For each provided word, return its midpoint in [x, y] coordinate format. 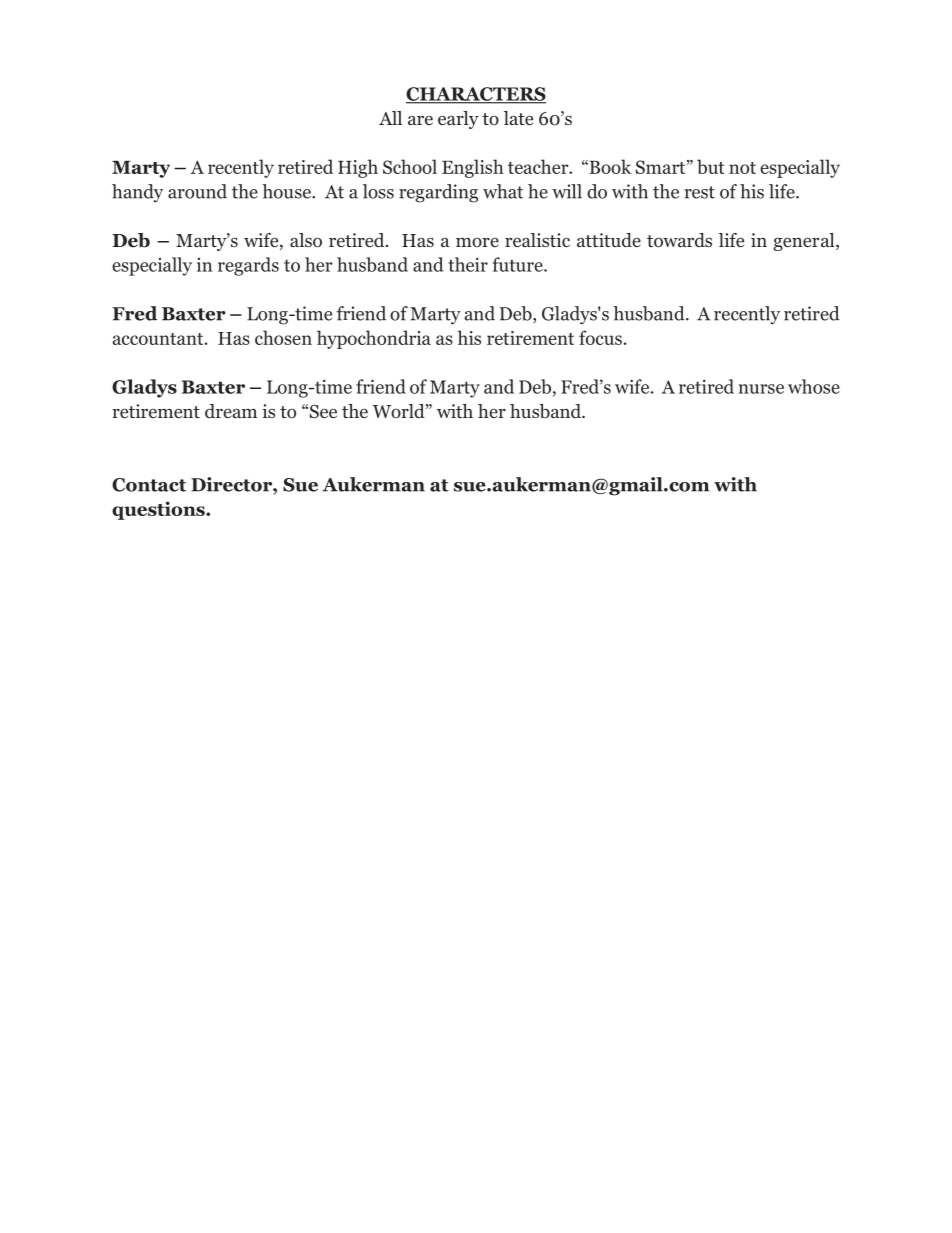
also [306, 240]
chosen [283, 337]
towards [679, 240]
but [710, 166]
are [420, 120]
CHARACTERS [476, 95]
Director [232, 484]
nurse [761, 389]
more [477, 243]
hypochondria [374, 339]
